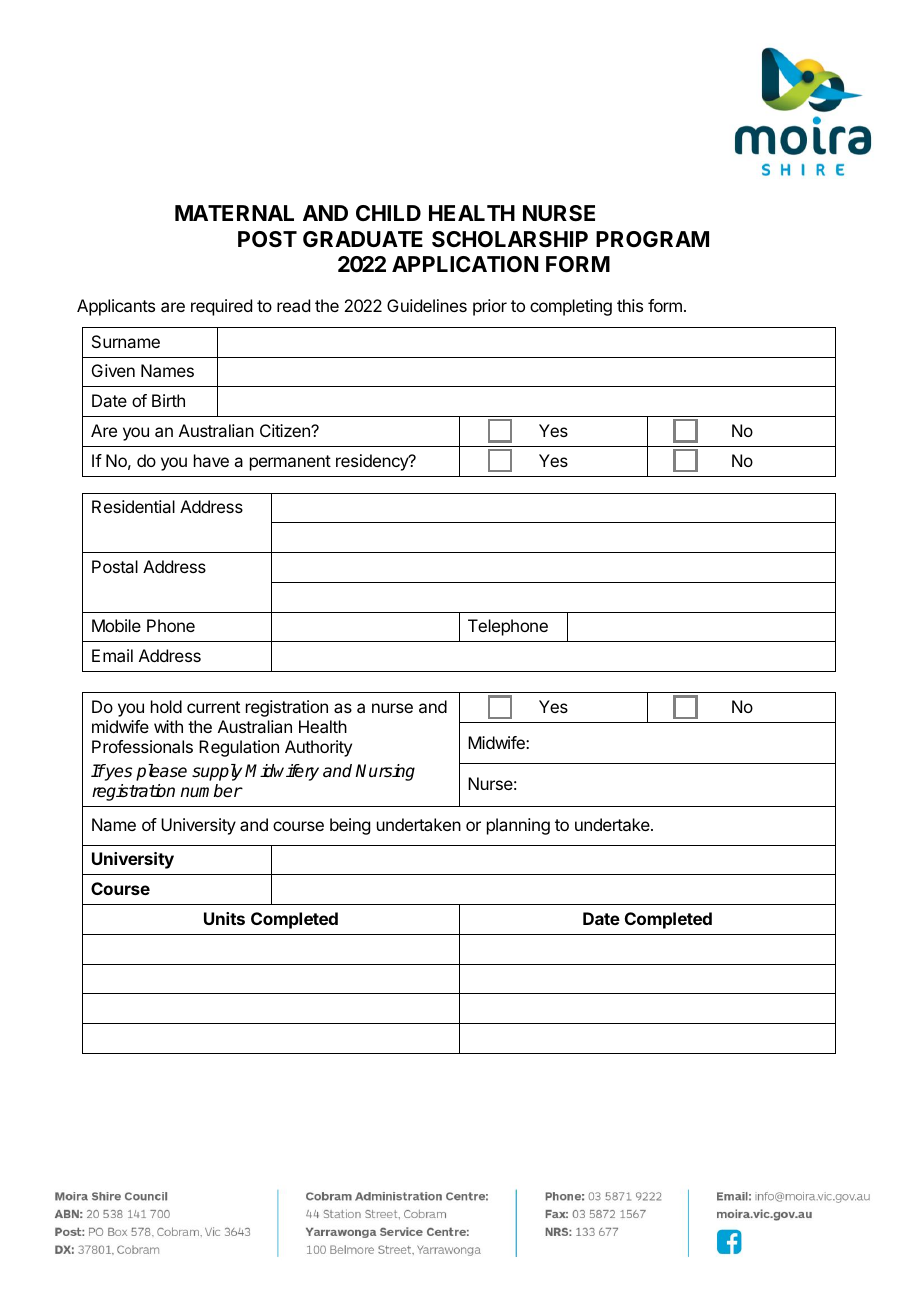 This page has height=1308, width=924. Describe the element at coordinates (518, 826) in the page. I see `planning` at that location.
